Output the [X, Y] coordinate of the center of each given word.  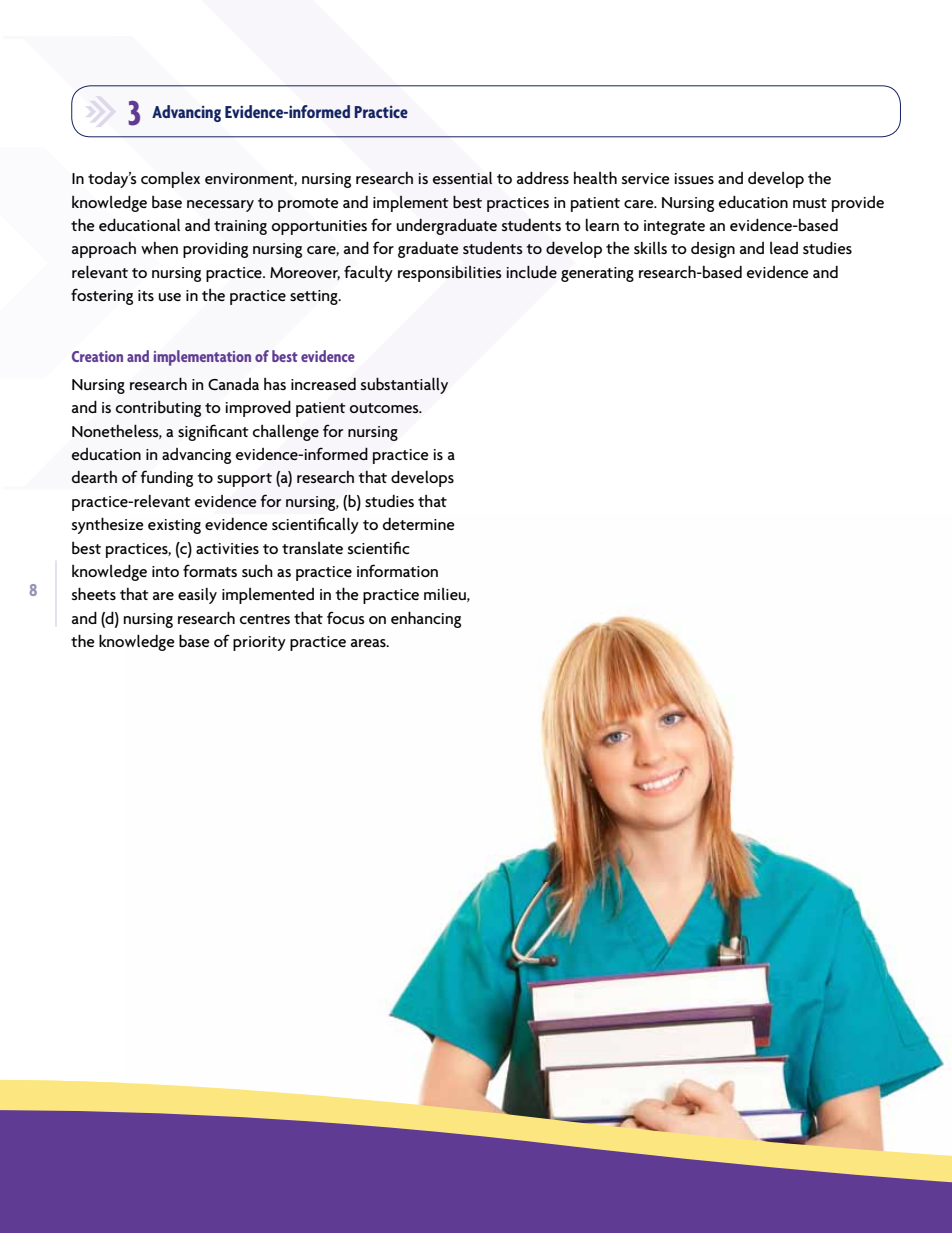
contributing [158, 409]
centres [265, 619]
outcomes [385, 408]
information [397, 570]
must [810, 203]
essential [462, 178]
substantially [404, 385]
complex [170, 179]
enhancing [426, 619]
